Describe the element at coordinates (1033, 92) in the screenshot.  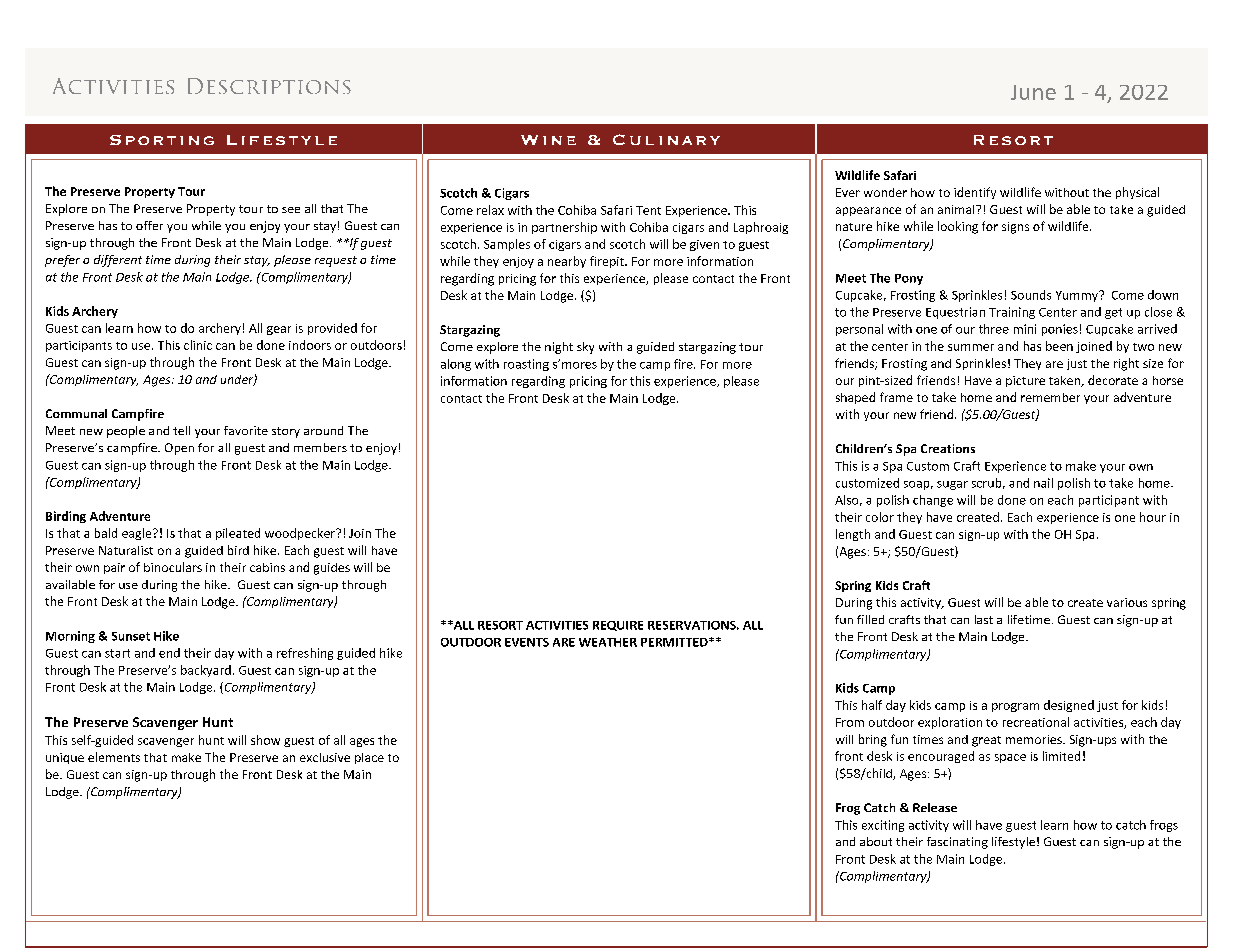
I see `June` at that location.
